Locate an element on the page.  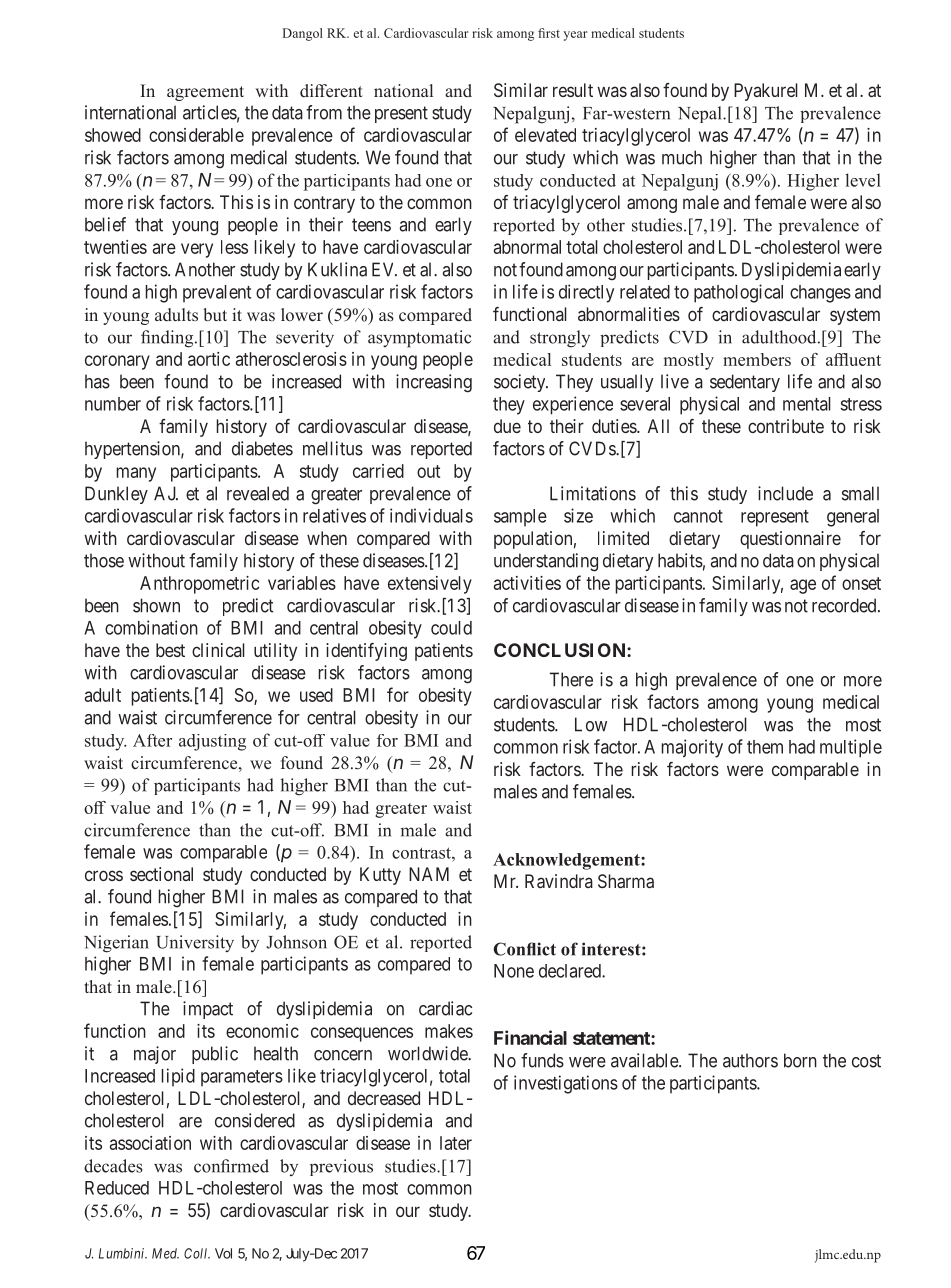
age is located at coordinates (803, 586).
